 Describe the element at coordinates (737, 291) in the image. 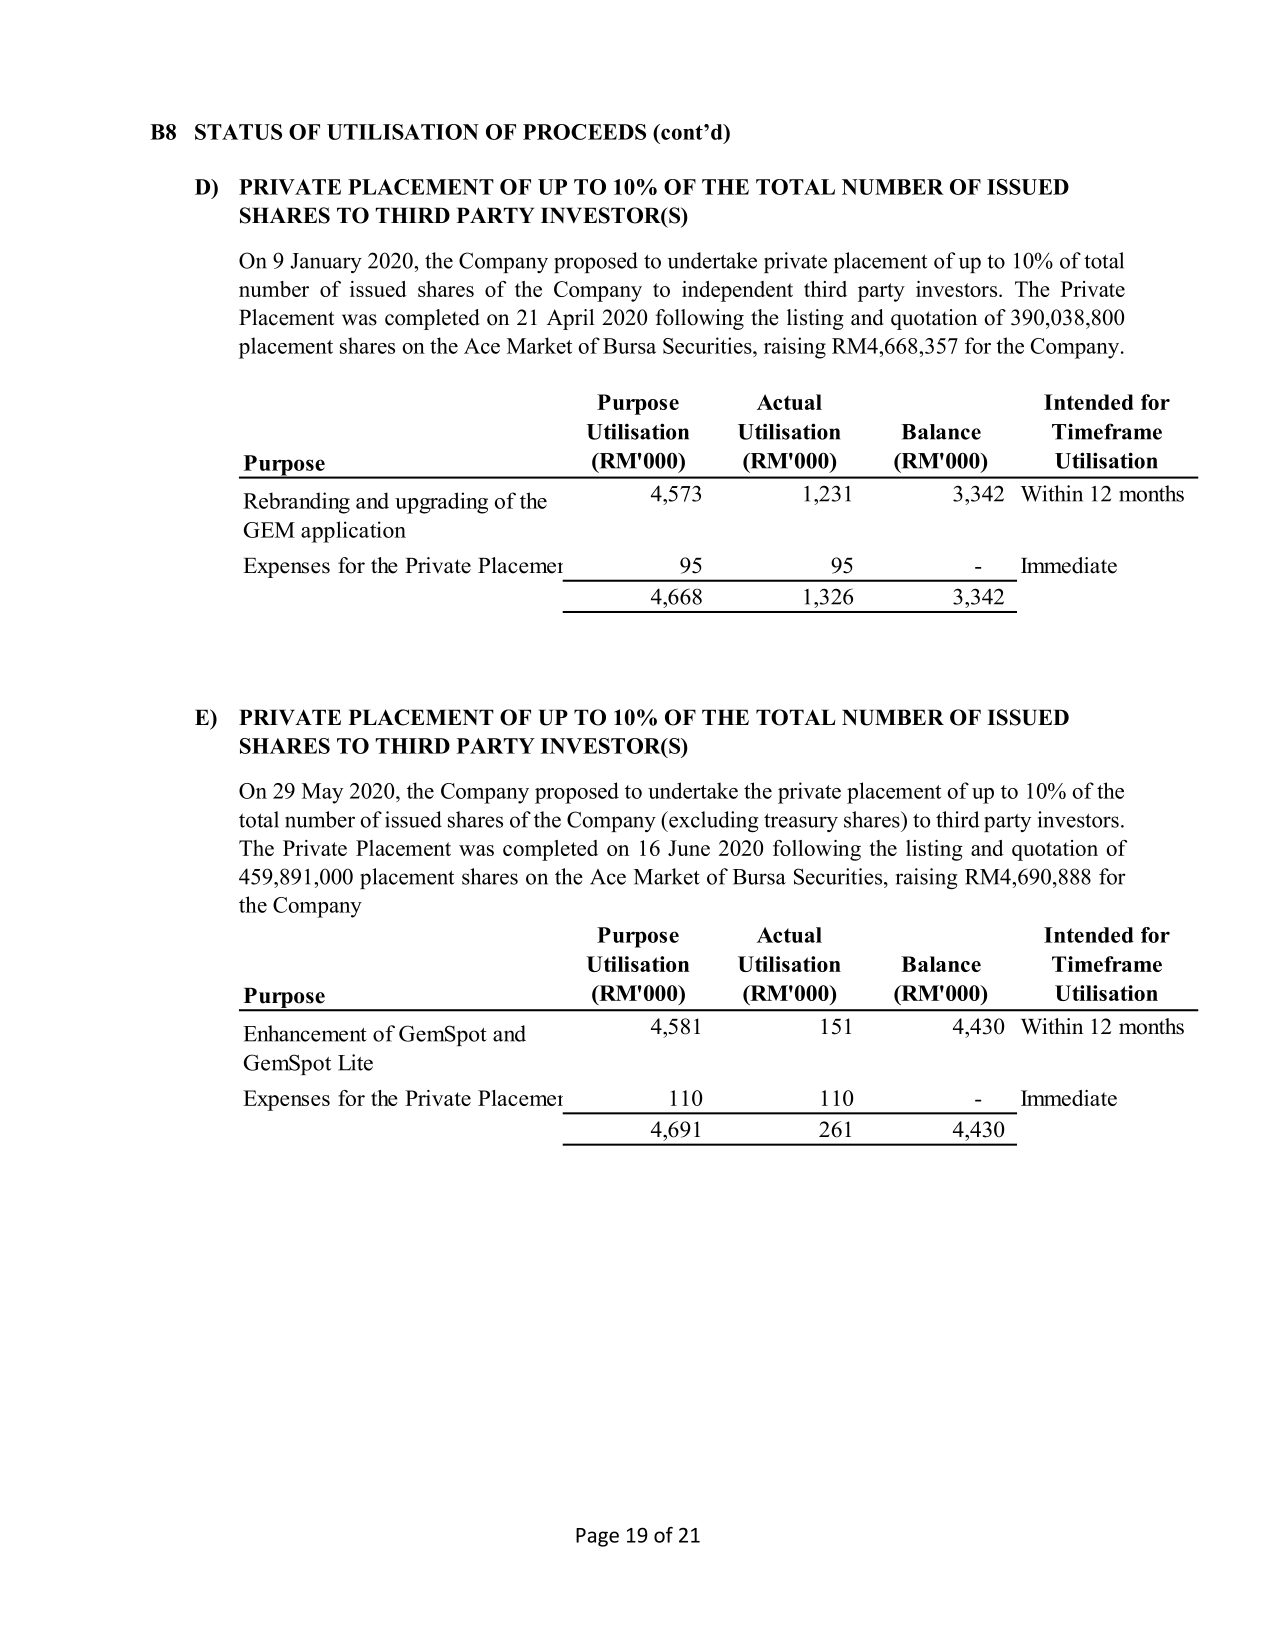

I see `independent` at that location.
